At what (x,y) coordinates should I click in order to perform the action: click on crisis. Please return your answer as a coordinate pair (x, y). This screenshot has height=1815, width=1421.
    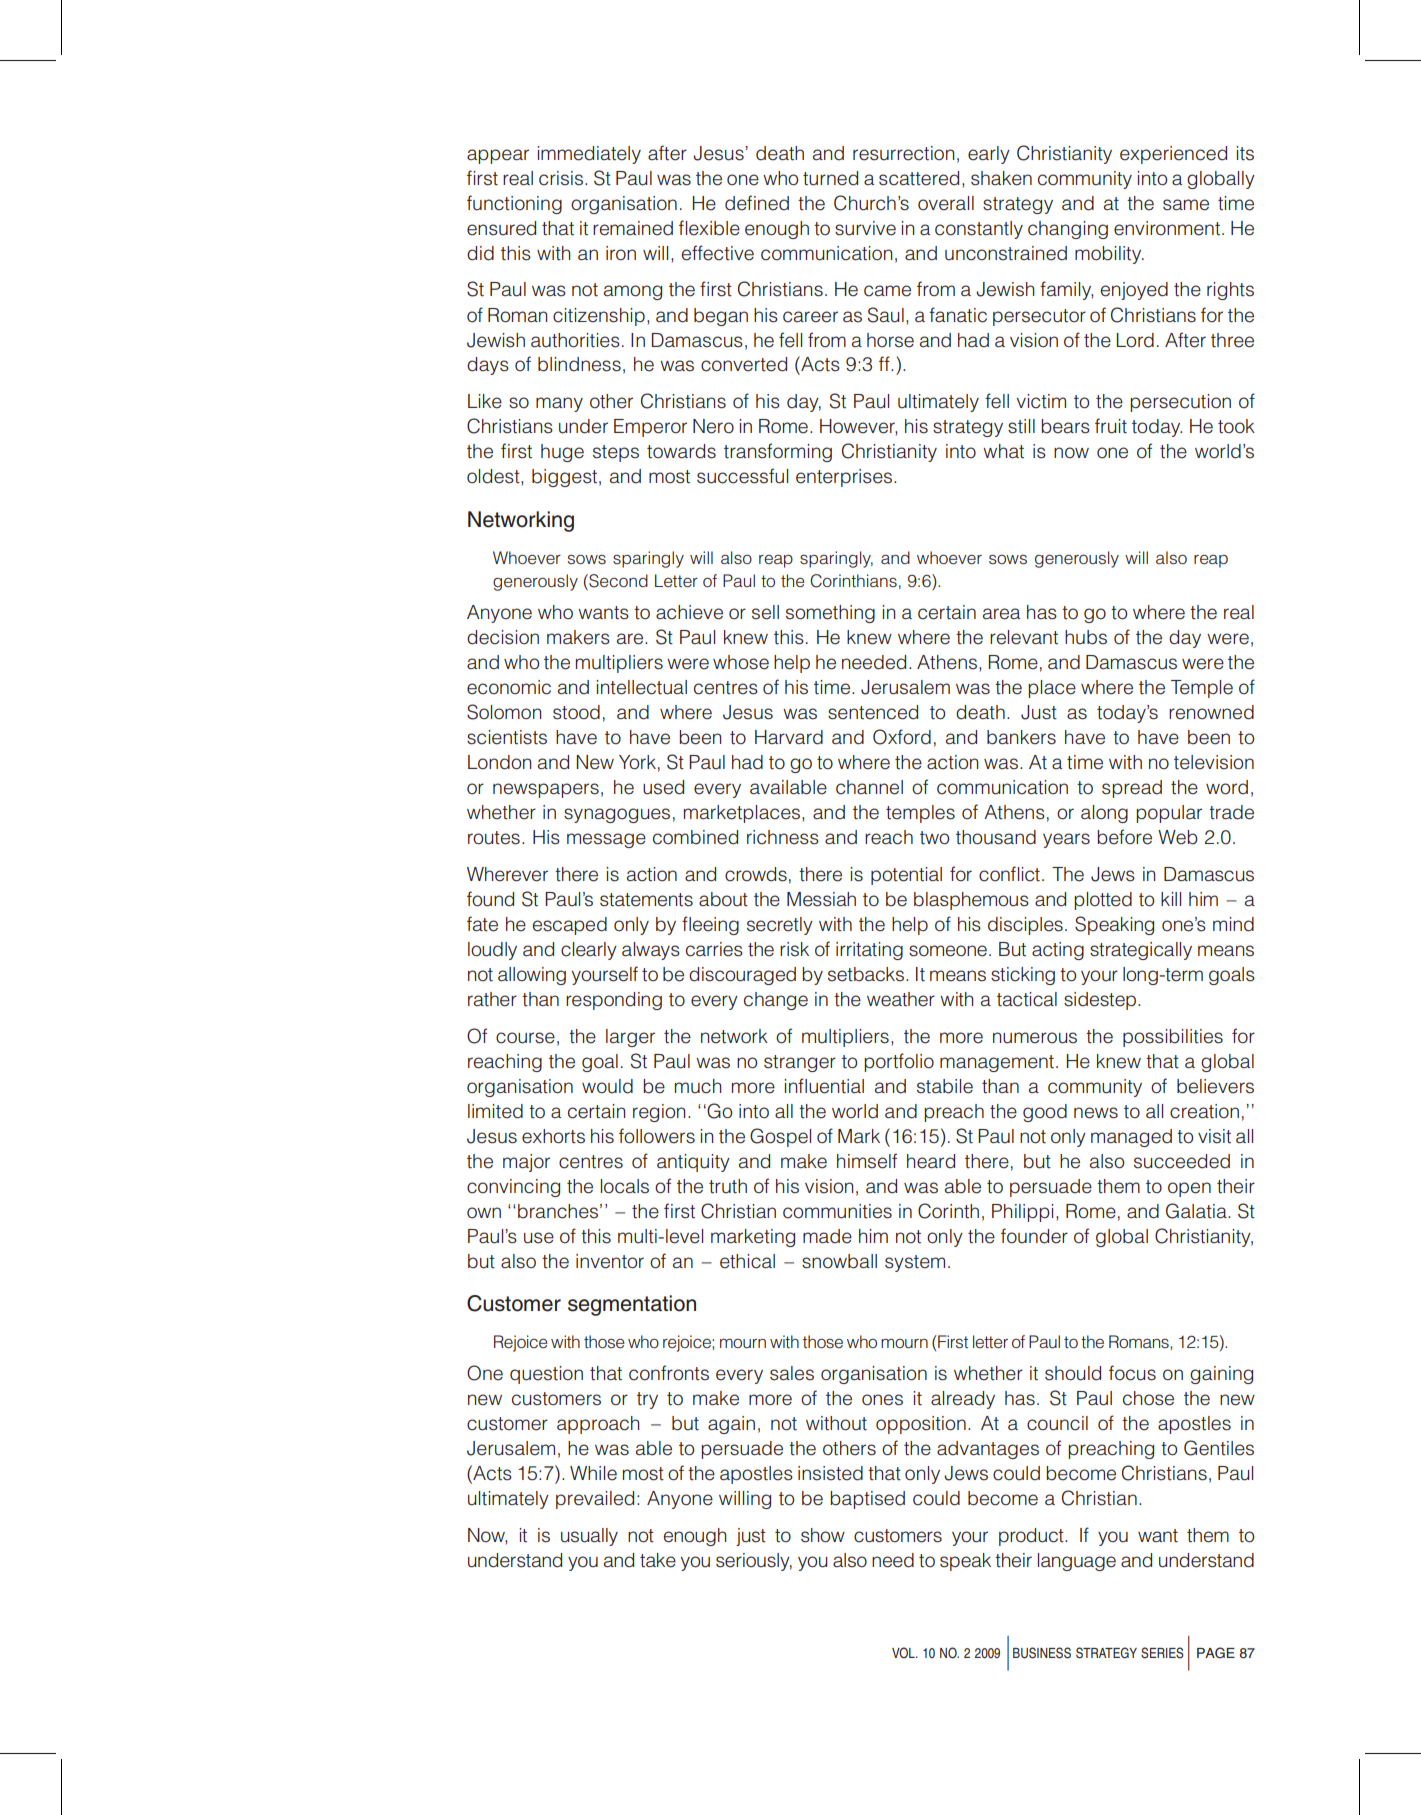
    Looking at the image, I should click on (562, 178).
